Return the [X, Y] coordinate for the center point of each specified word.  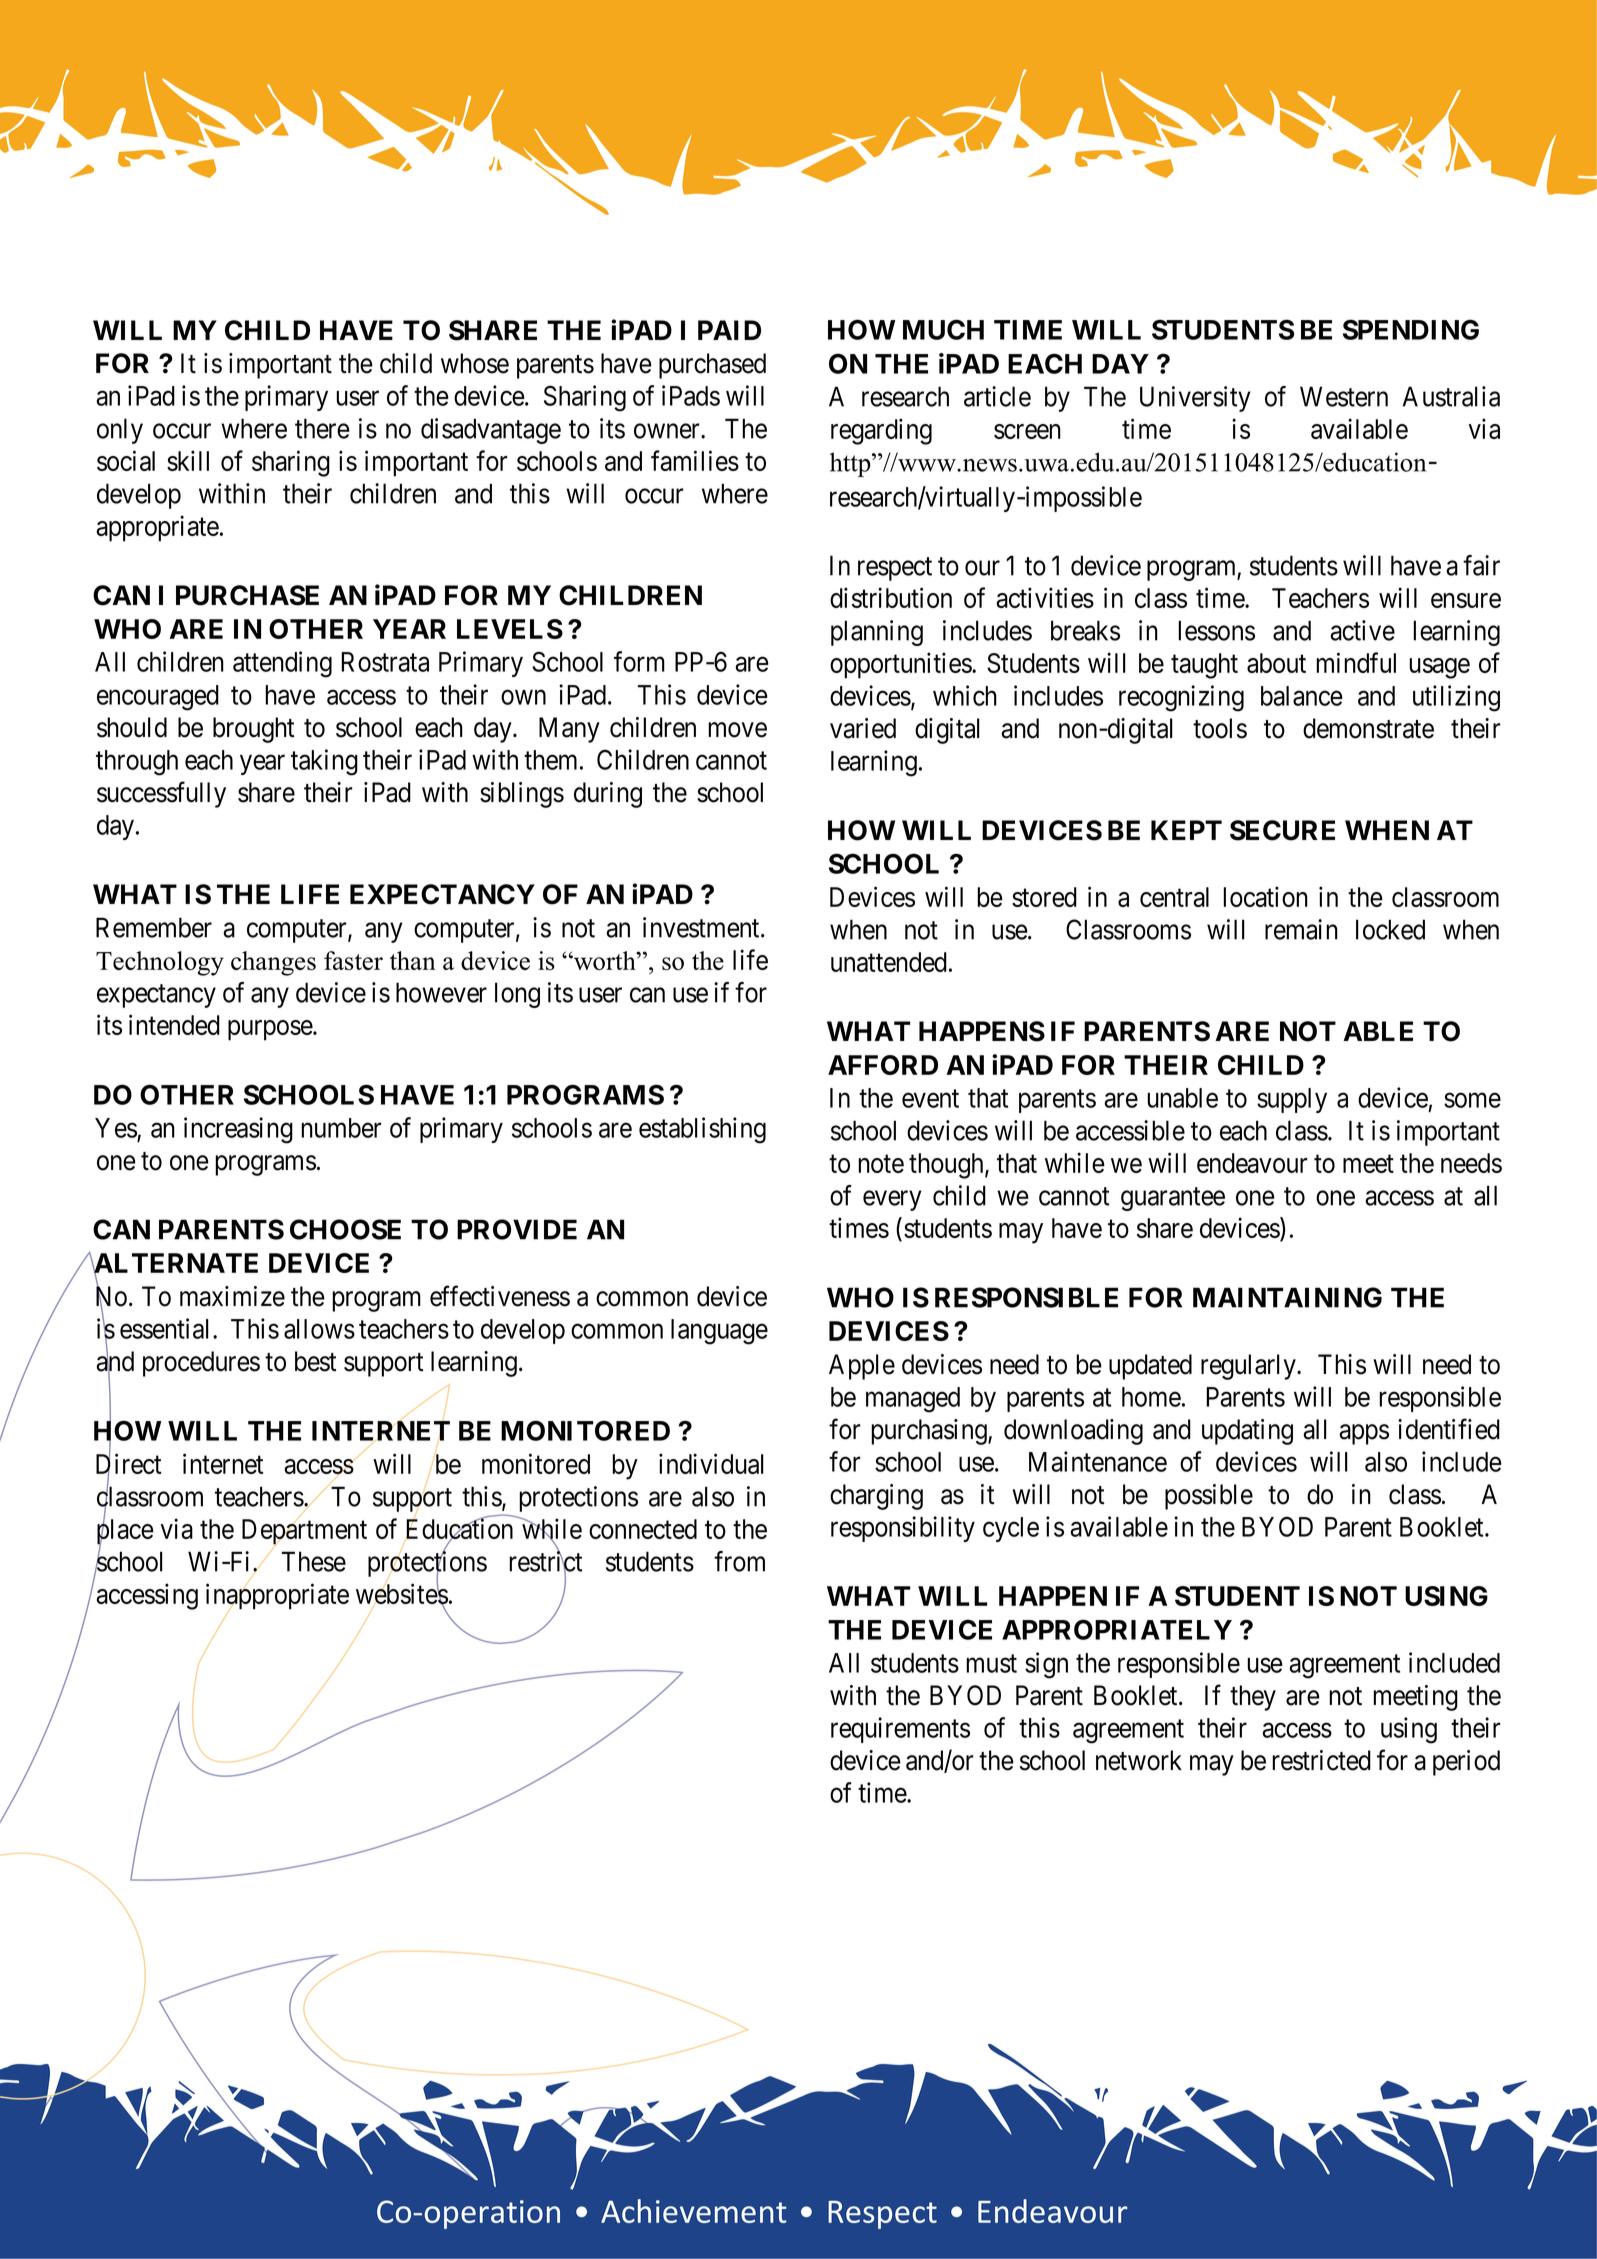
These [314, 1561]
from [739, 1561]
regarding [881, 431]
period [1466, 1763]
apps [1364, 1434]
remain [1301, 929]
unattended [889, 962]
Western [1344, 396]
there [322, 428]
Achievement [694, 2211]
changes [273, 963]
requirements [900, 1730]
